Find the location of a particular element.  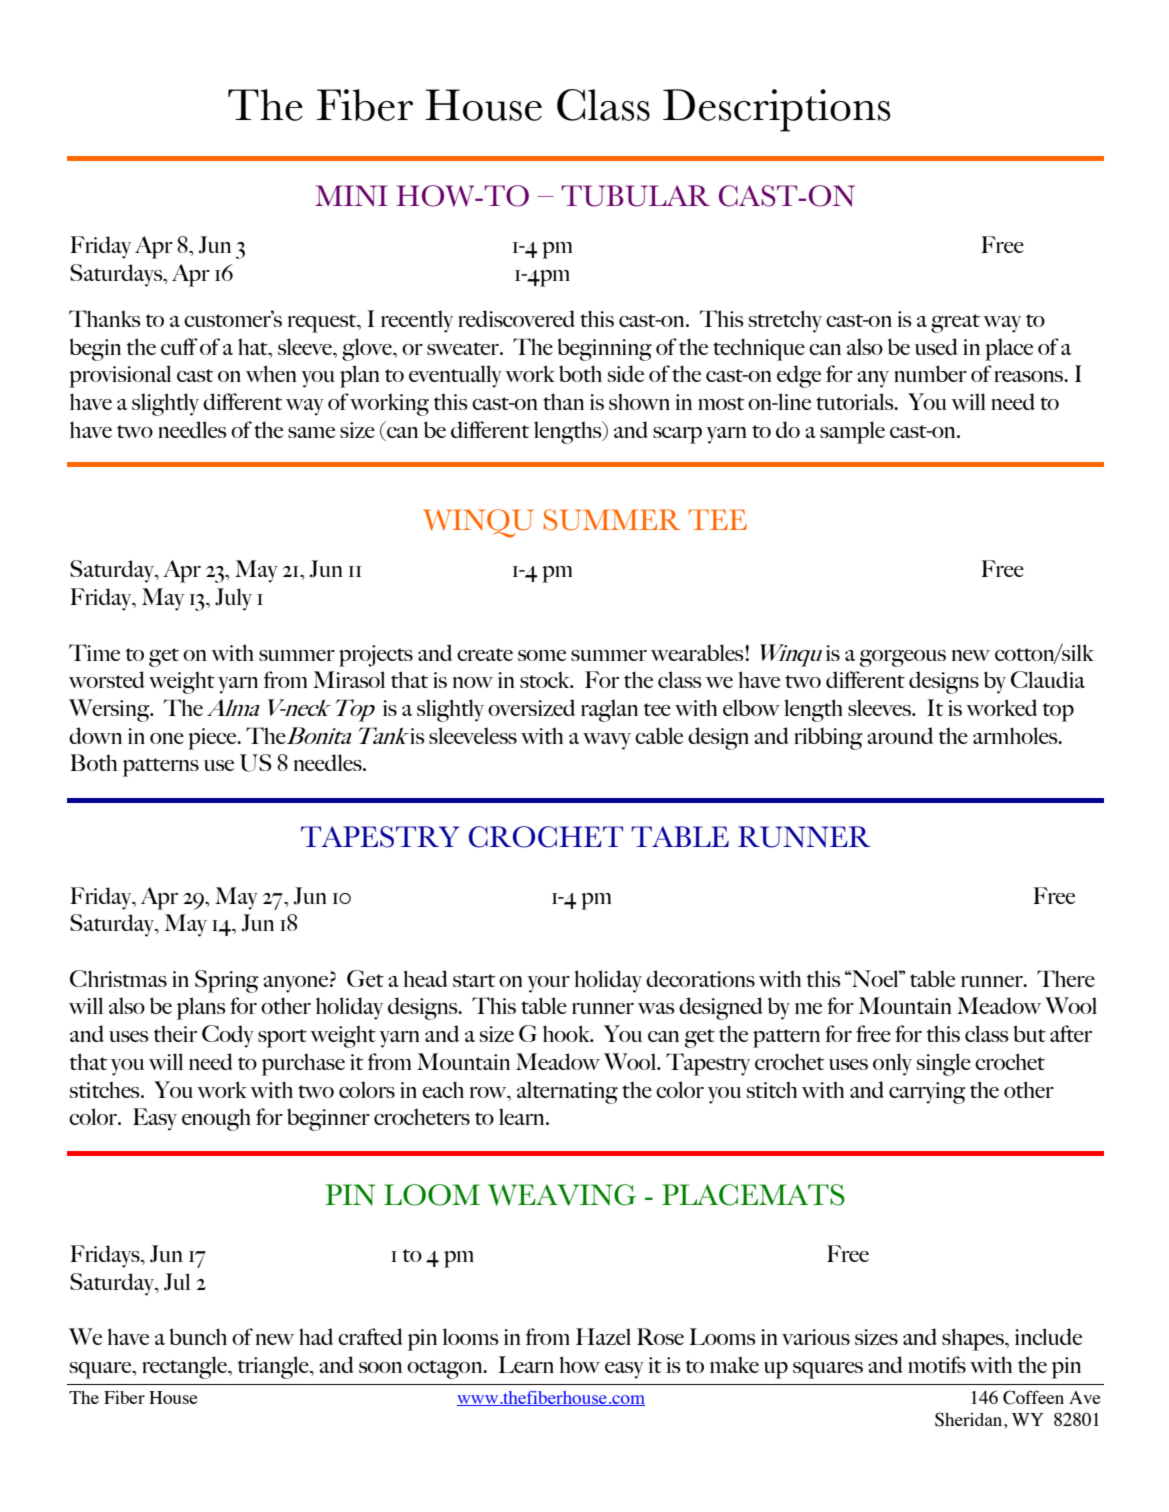

MINI is located at coordinates (351, 196).
